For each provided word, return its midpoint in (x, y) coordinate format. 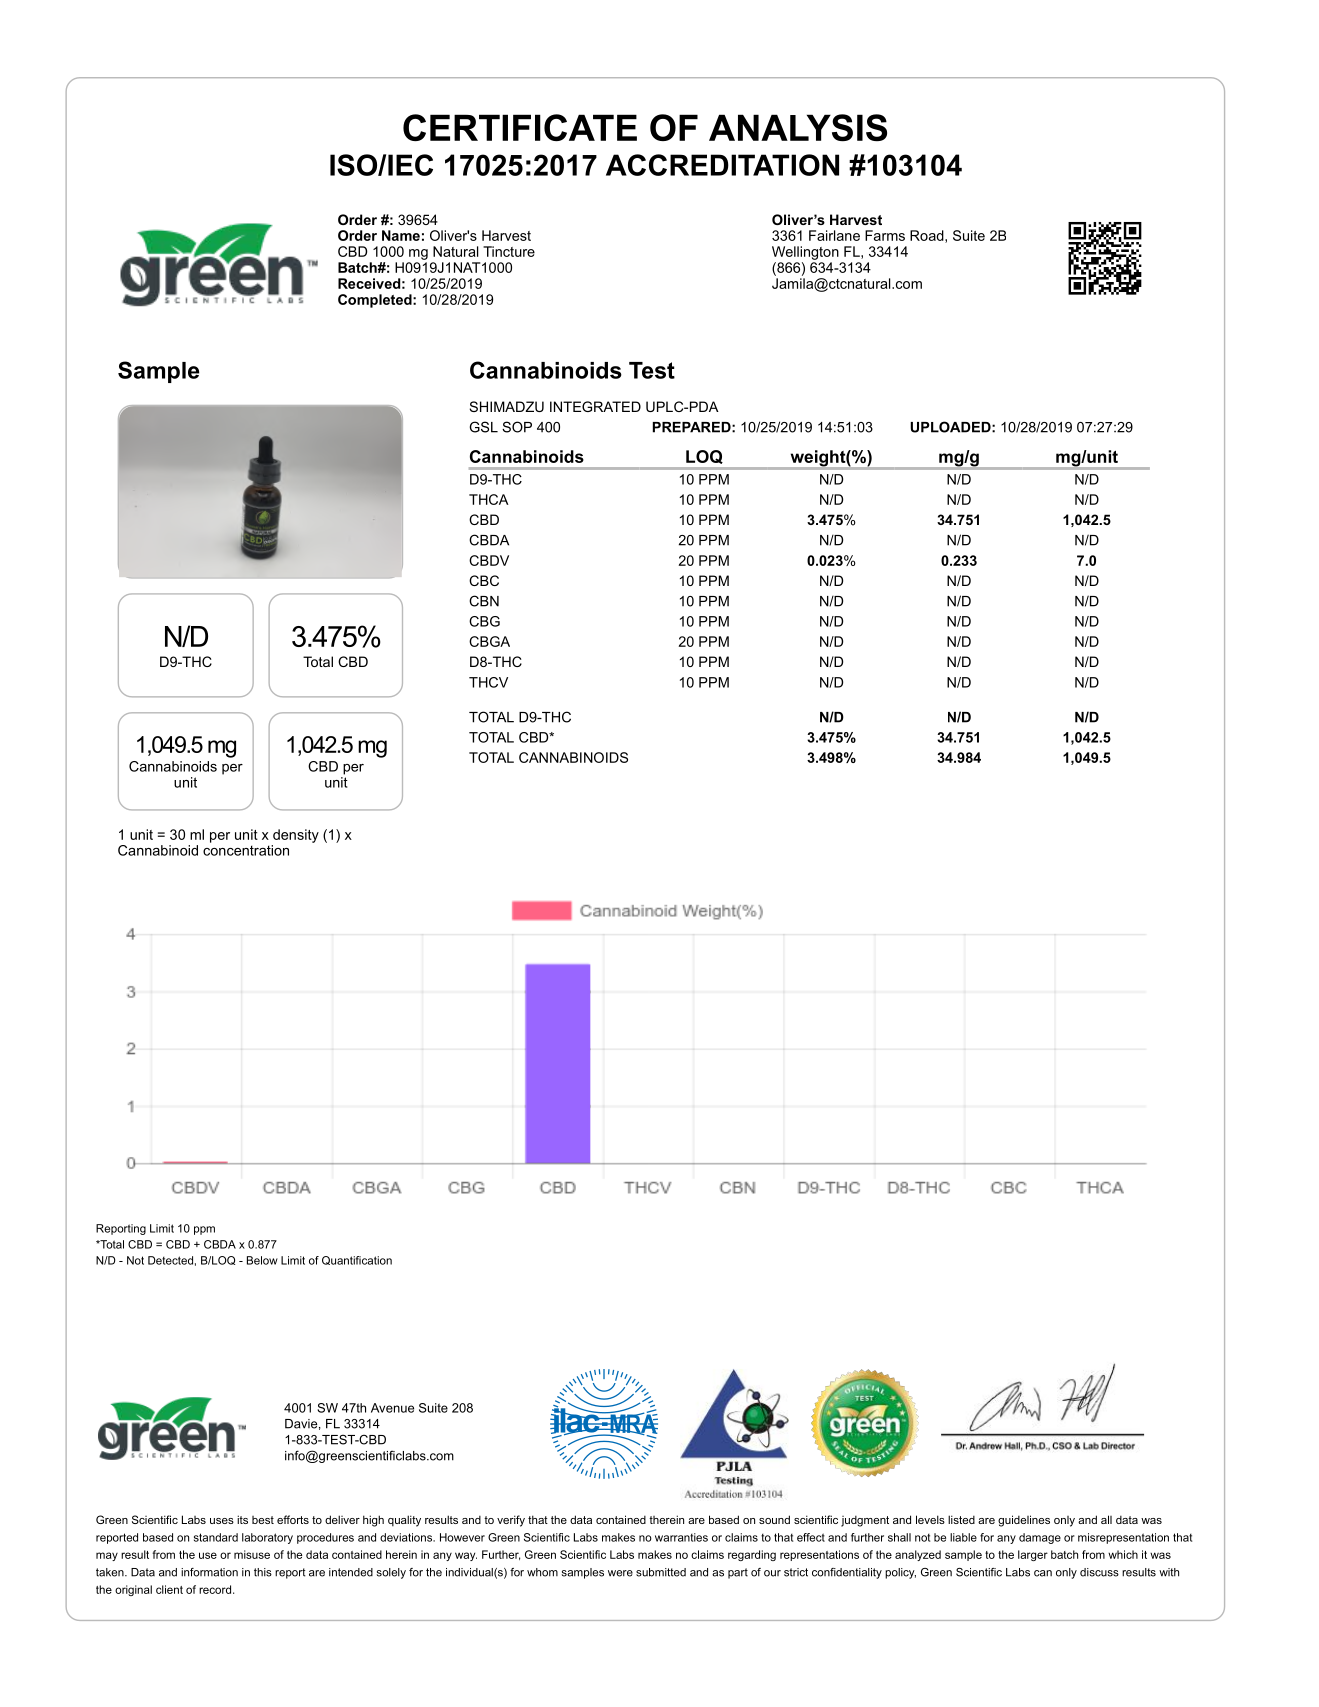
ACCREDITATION (722, 165)
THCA (489, 499)
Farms (885, 235)
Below (262, 1260)
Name (401, 235)
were (620, 1573)
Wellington (805, 253)
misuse (252, 1554)
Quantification (357, 1260)
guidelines (1024, 1521)
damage (1040, 1538)
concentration (246, 850)
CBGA (489, 641)
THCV (488, 682)
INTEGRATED (595, 406)
